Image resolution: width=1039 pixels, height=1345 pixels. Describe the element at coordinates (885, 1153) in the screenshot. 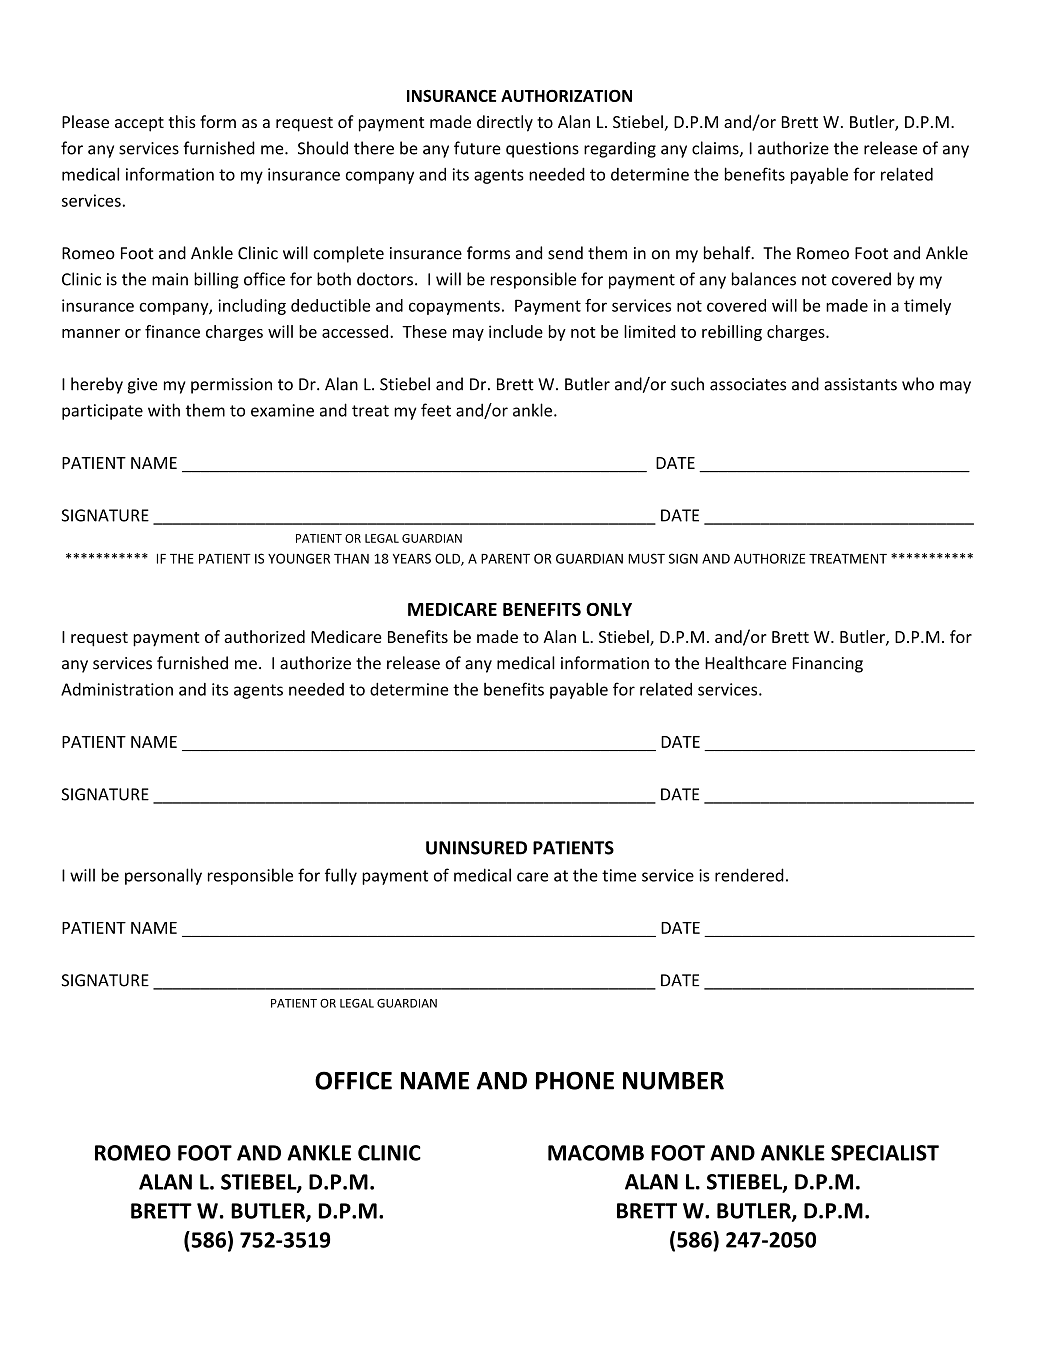

I see `SPECIALIST` at that location.
